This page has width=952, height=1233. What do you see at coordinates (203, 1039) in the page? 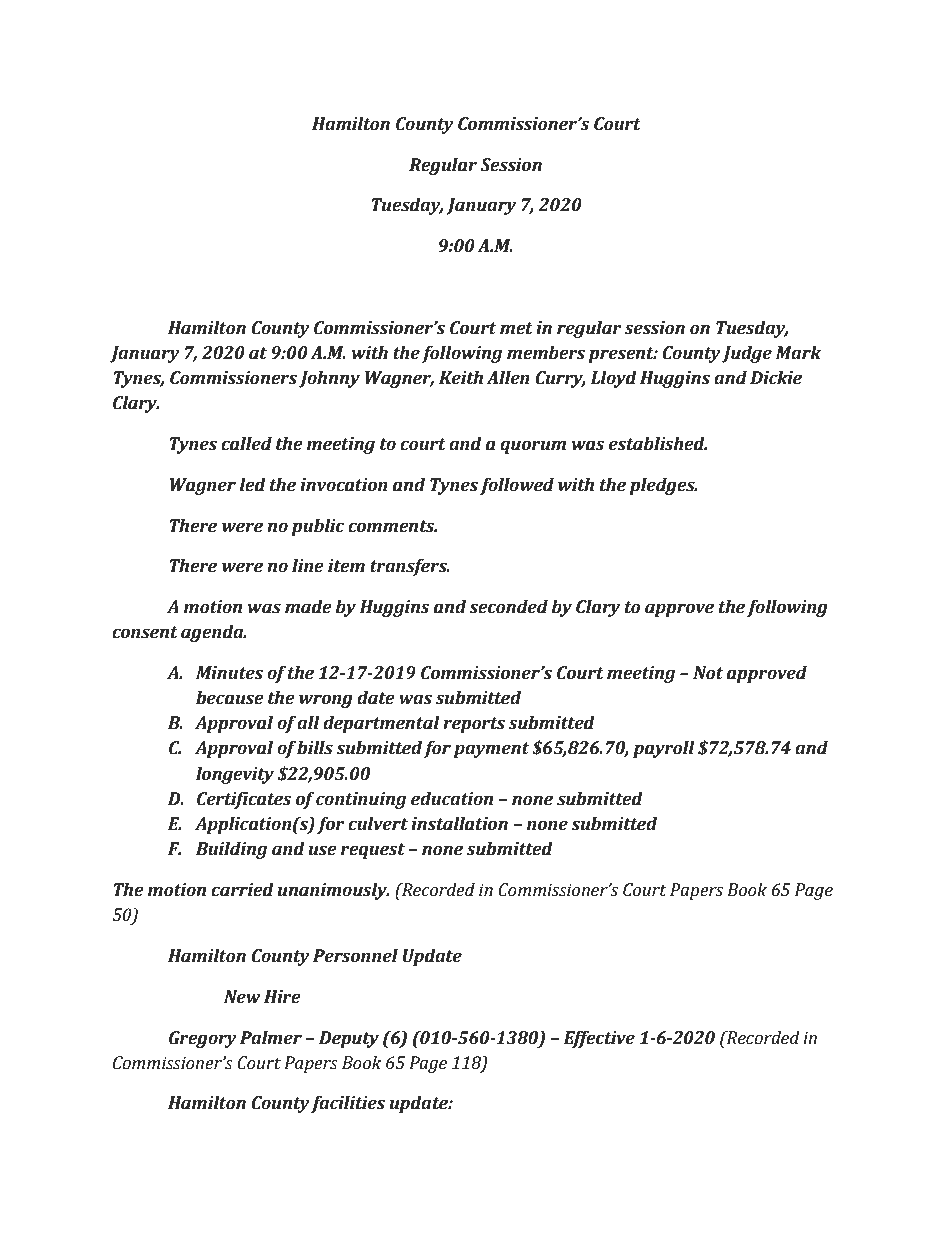
I see `Gregory` at bounding box center [203, 1039].
